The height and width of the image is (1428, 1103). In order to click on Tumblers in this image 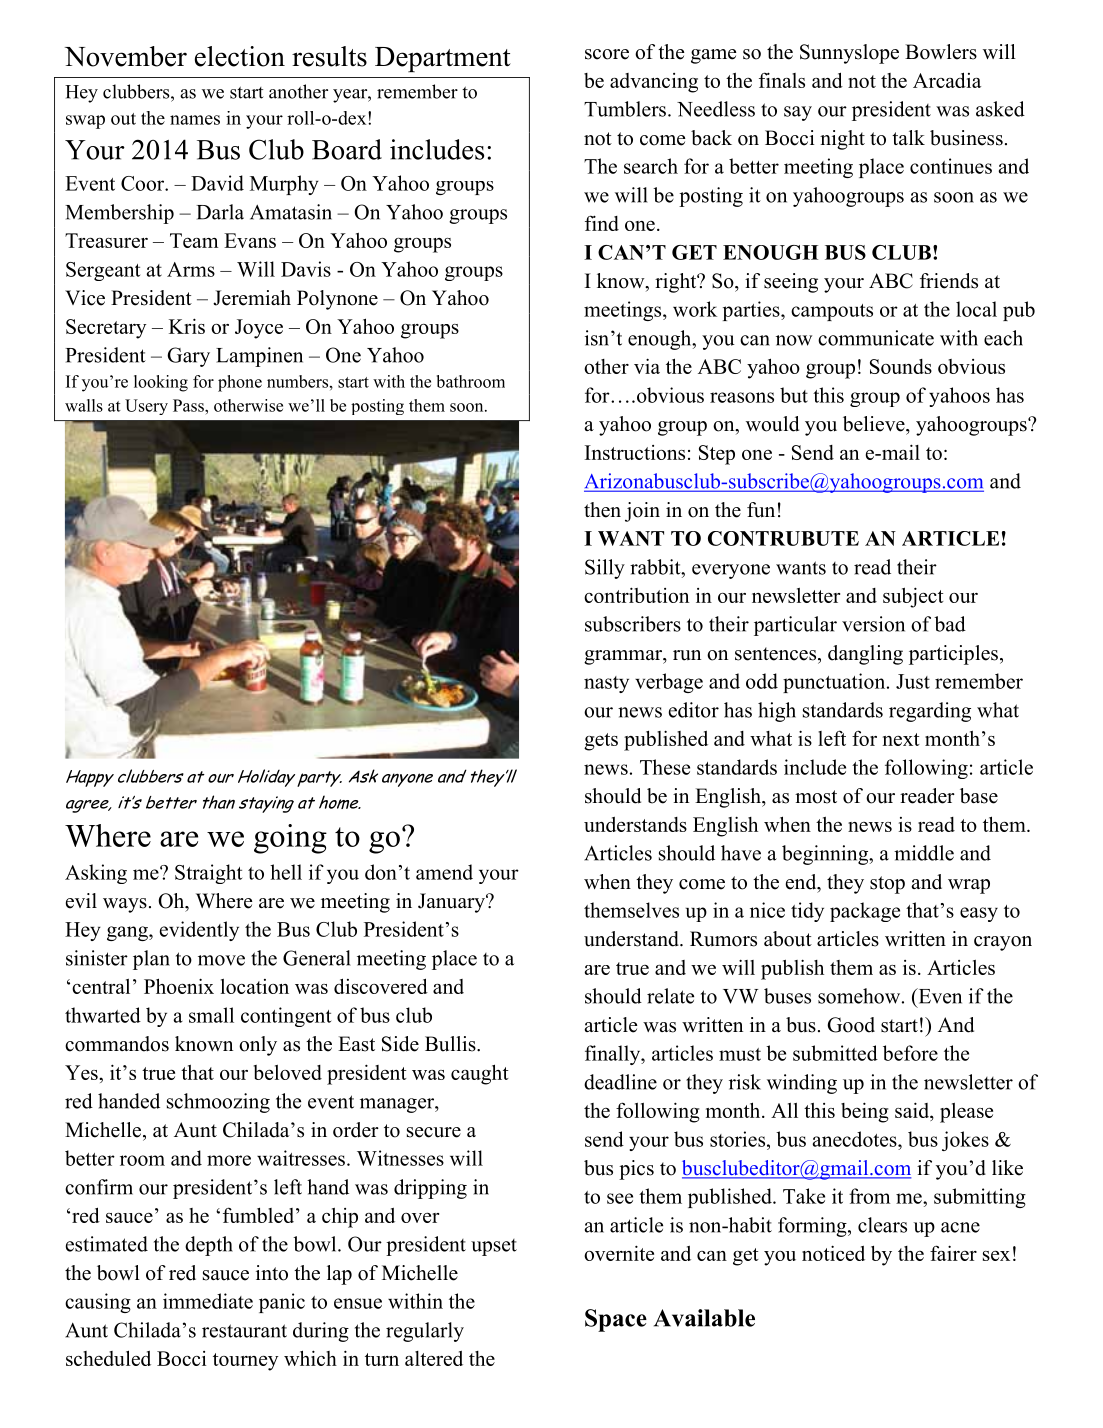, I will do `click(625, 109)`.
